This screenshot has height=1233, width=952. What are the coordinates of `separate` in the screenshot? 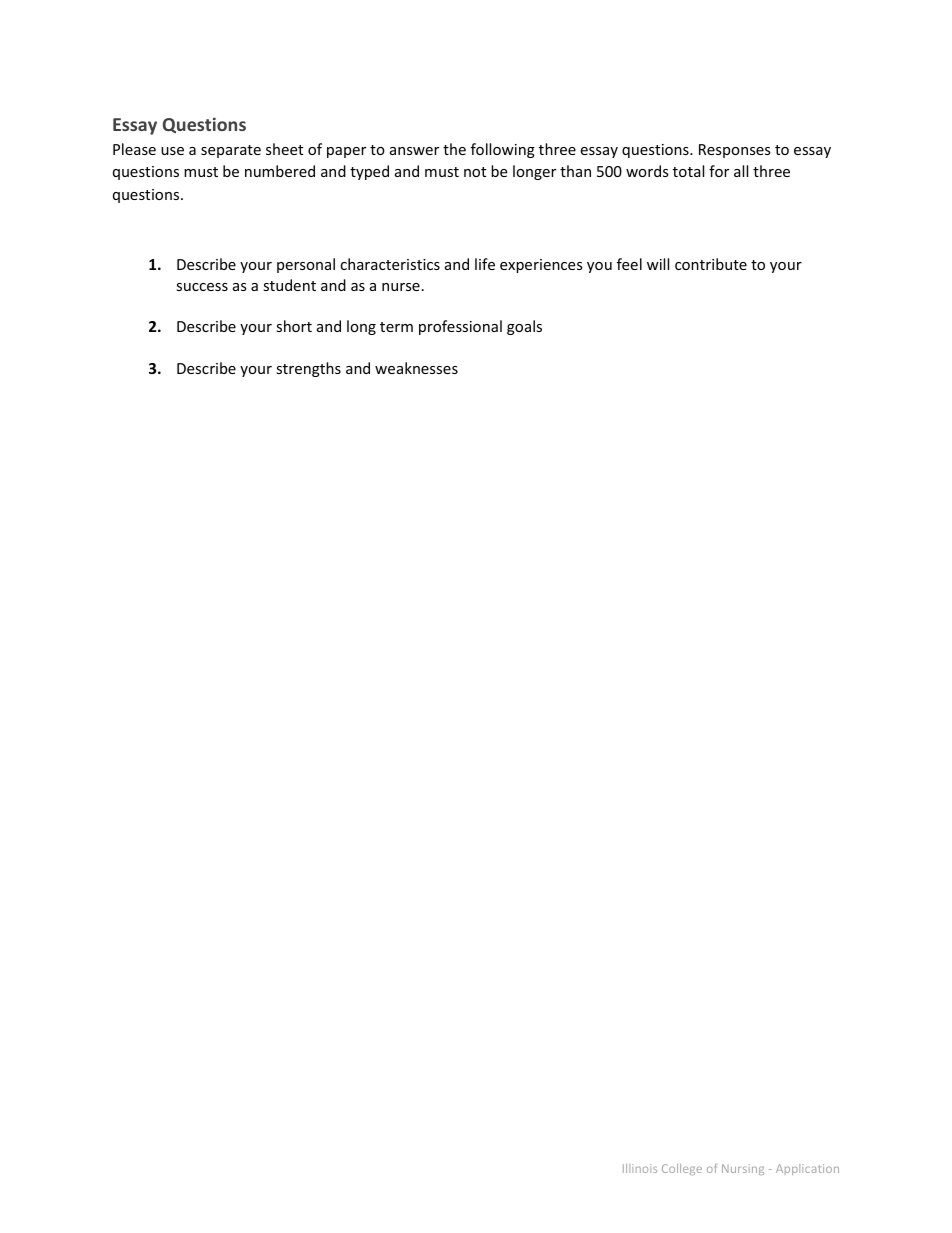 It's located at (231, 151).
